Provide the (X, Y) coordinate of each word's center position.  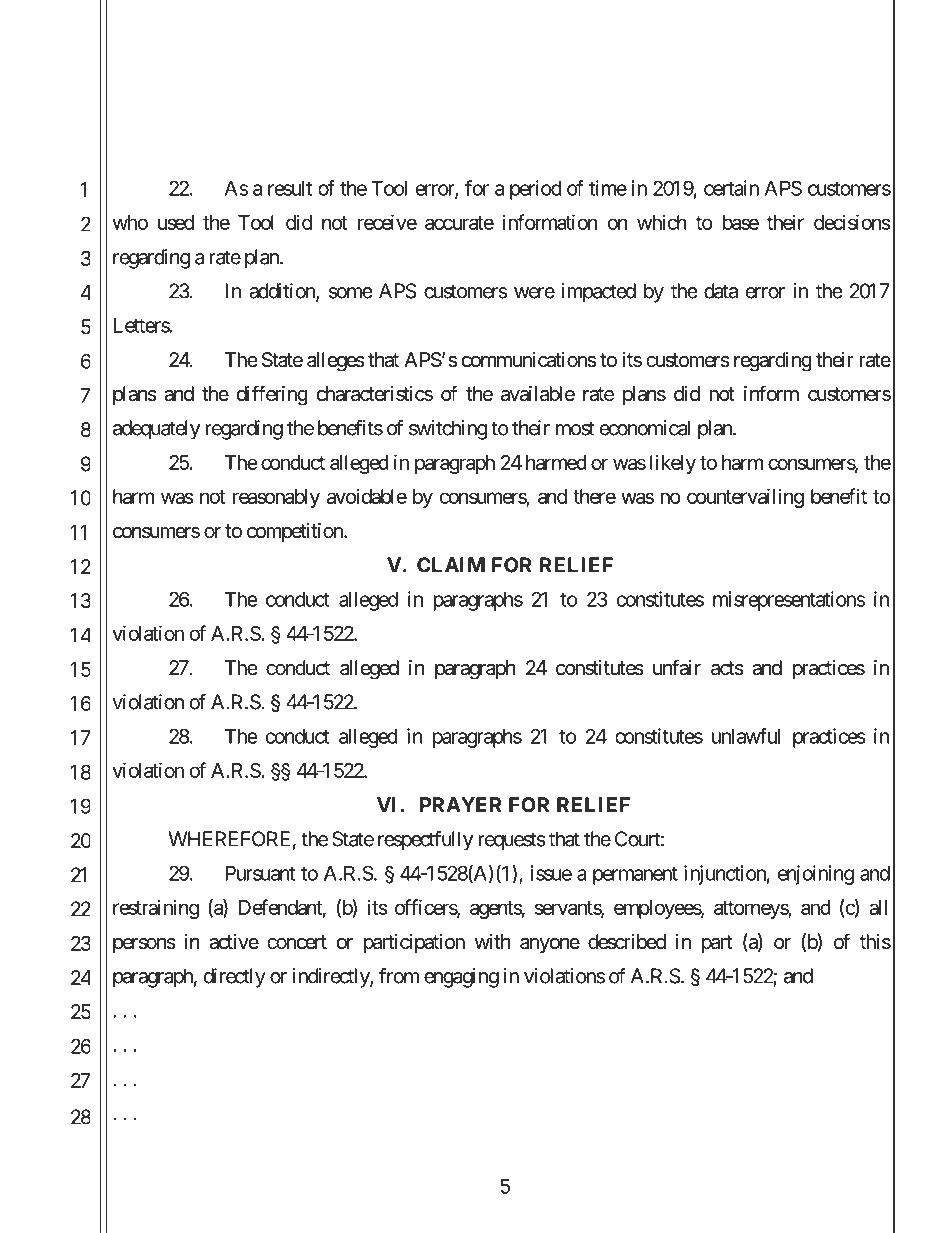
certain (731, 188)
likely (673, 464)
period (536, 190)
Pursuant (260, 873)
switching (448, 430)
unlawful (746, 736)
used (176, 222)
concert (297, 942)
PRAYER (461, 804)
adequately (156, 430)
